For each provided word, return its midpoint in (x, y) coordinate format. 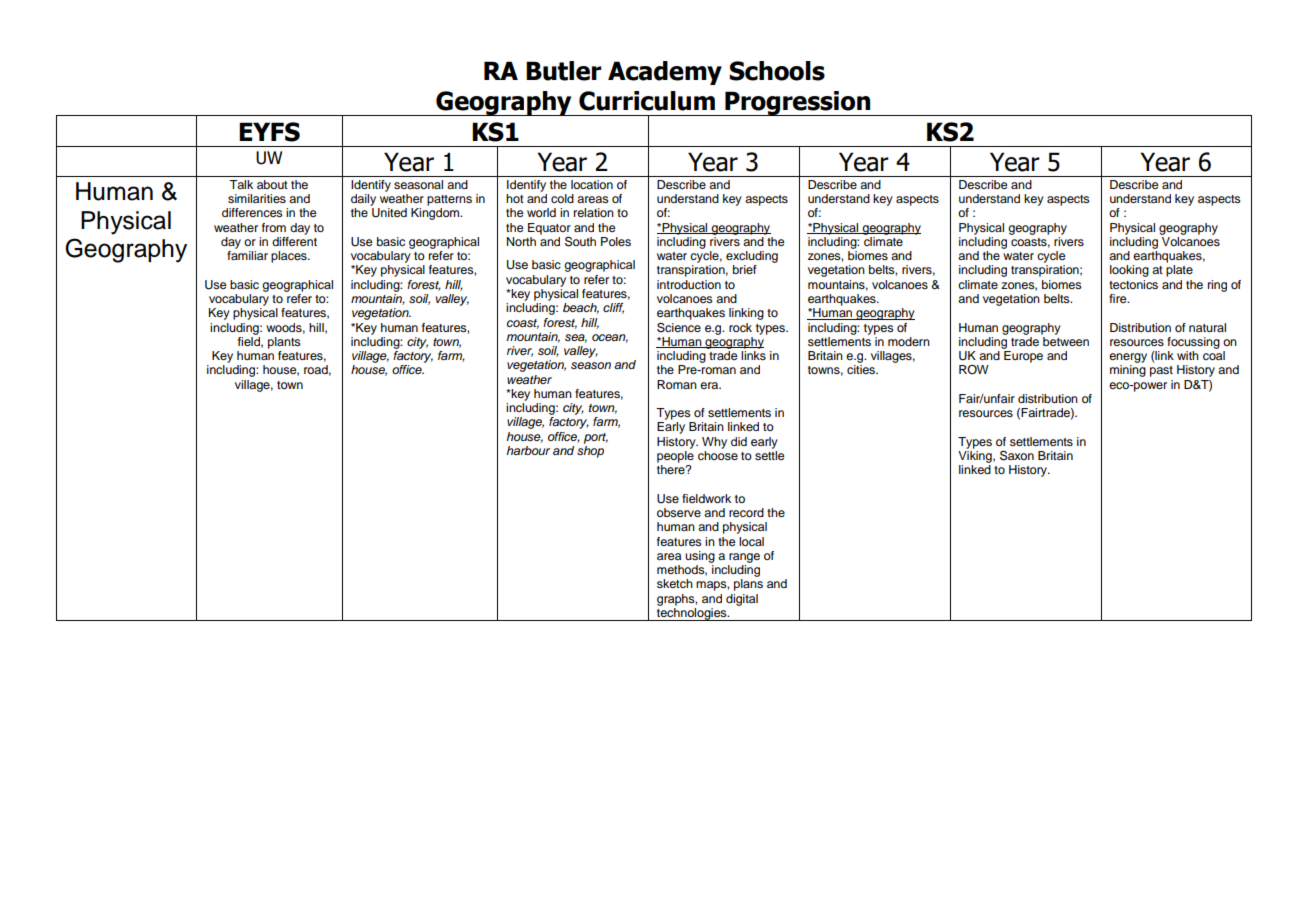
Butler (564, 71)
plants (284, 343)
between (1065, 340)
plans (748, 585)
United (389, 213)
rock (740, 327)
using (700, 557)
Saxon (1017, 455)
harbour (528, 450)
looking (1129, 271)
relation (594, 212)
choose (718, 455)
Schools (777, 71)
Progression (798, 103)
